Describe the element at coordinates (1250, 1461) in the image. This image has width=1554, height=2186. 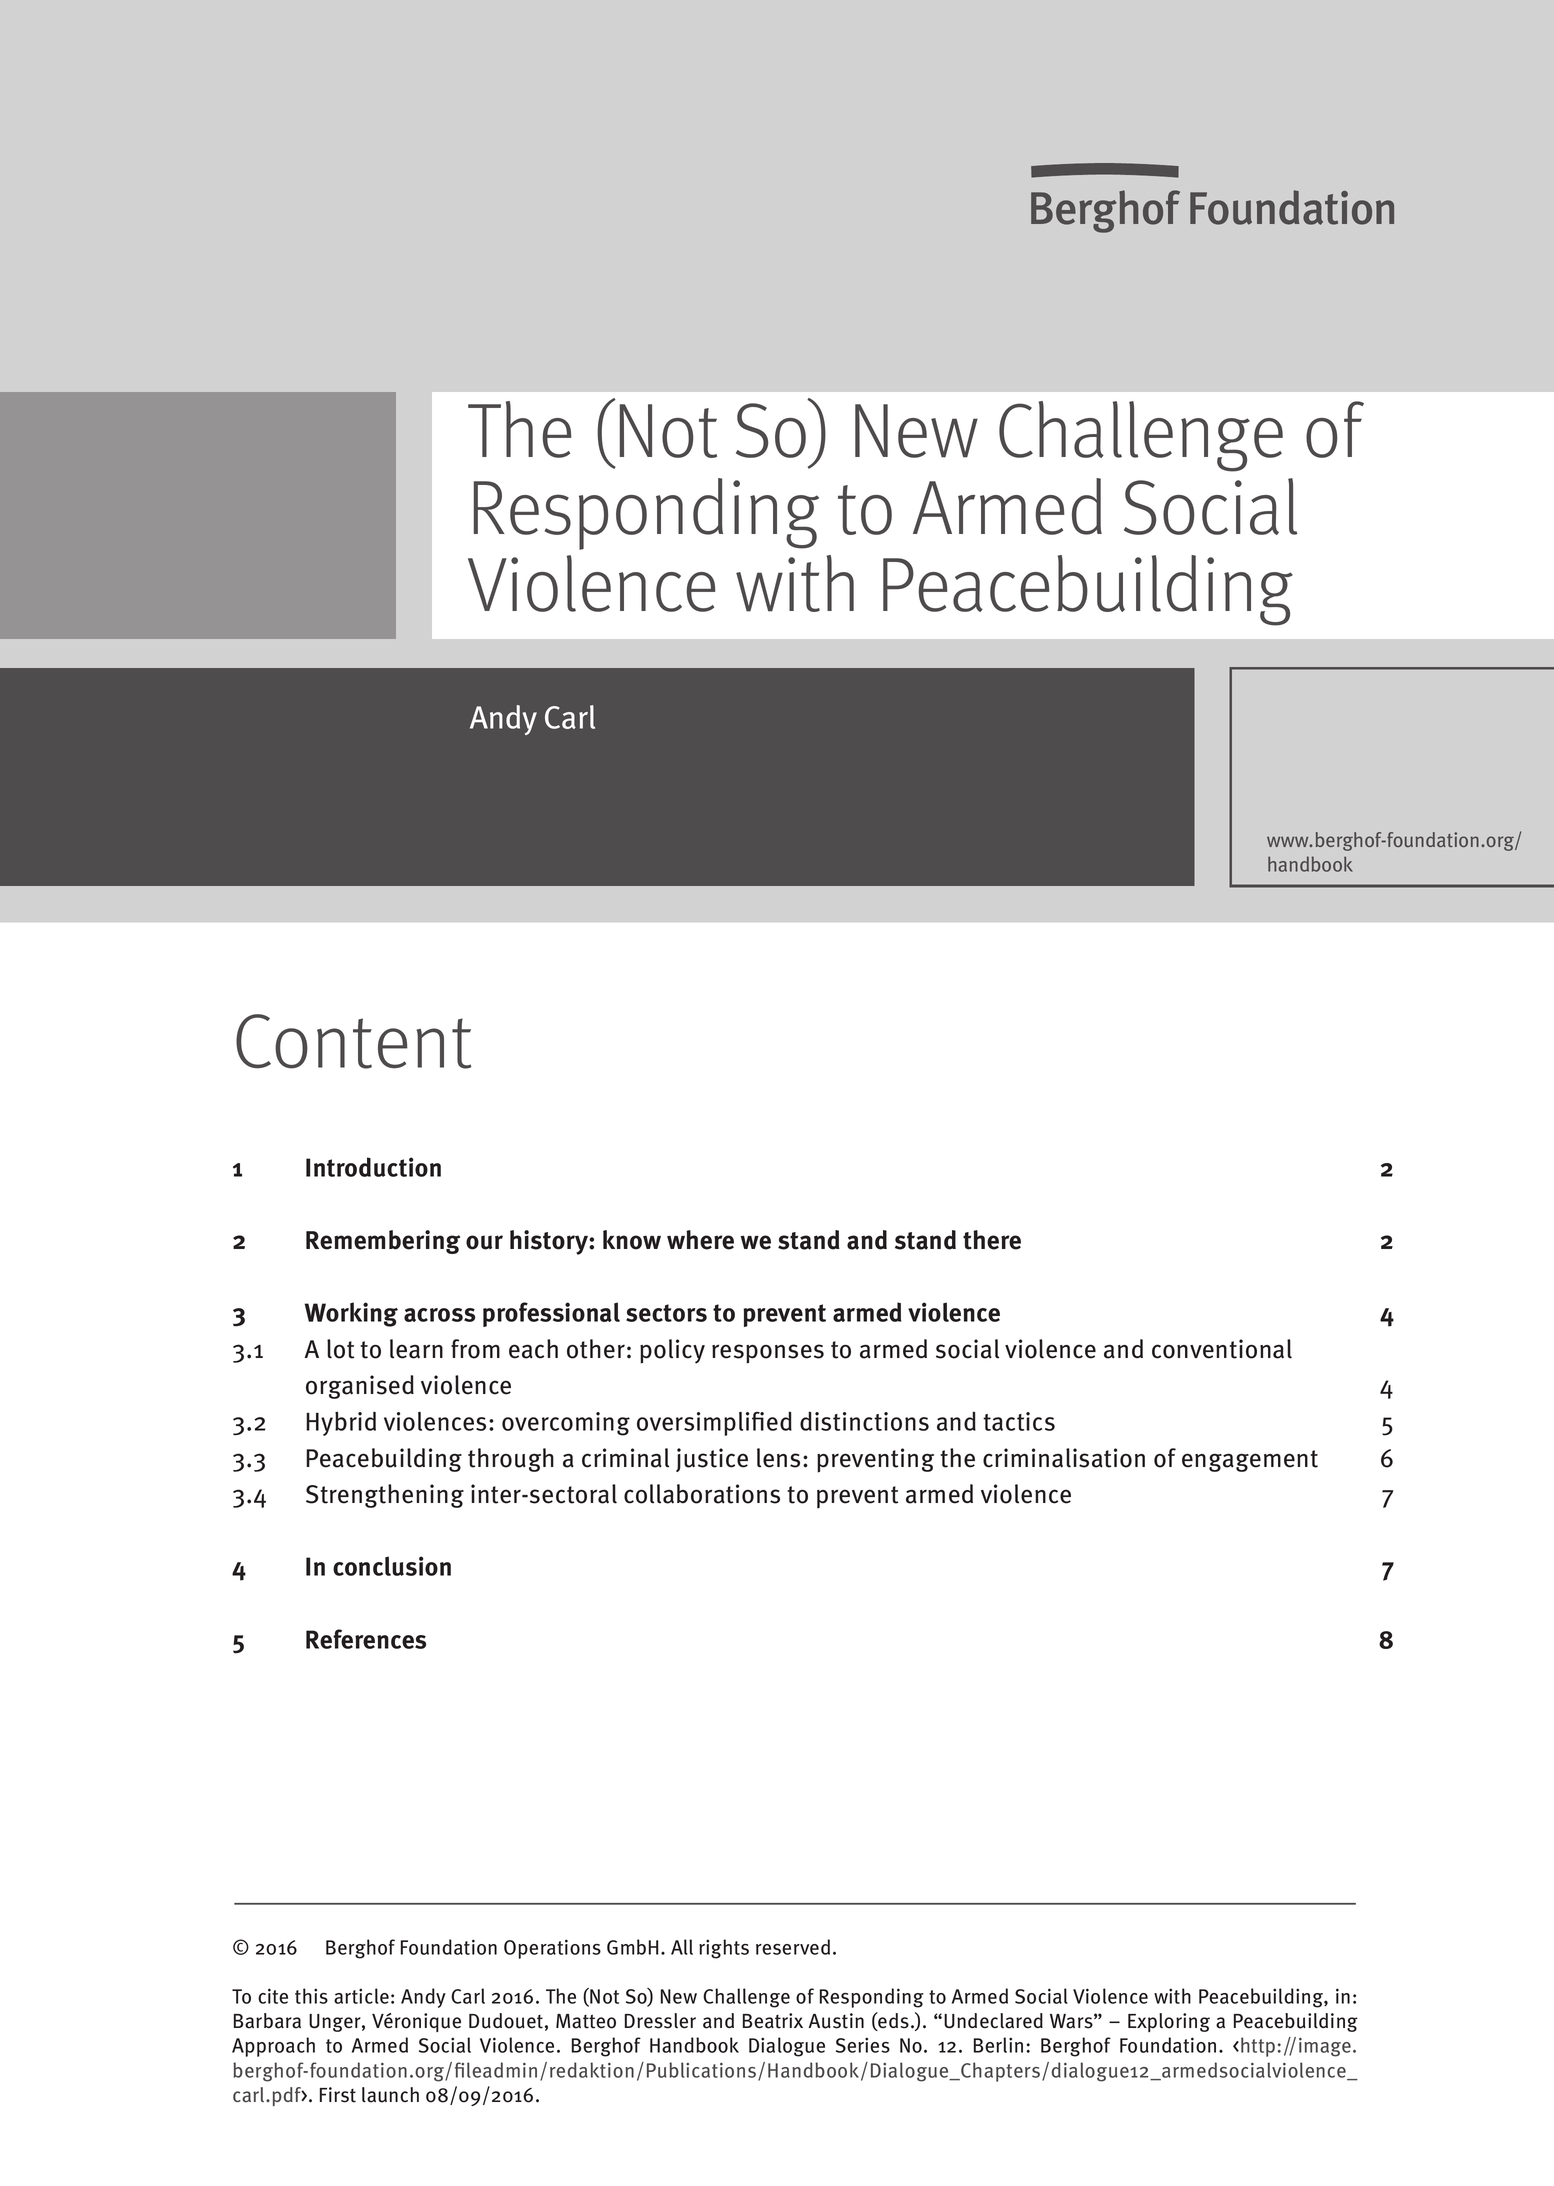
I see `engagement` at that location.
